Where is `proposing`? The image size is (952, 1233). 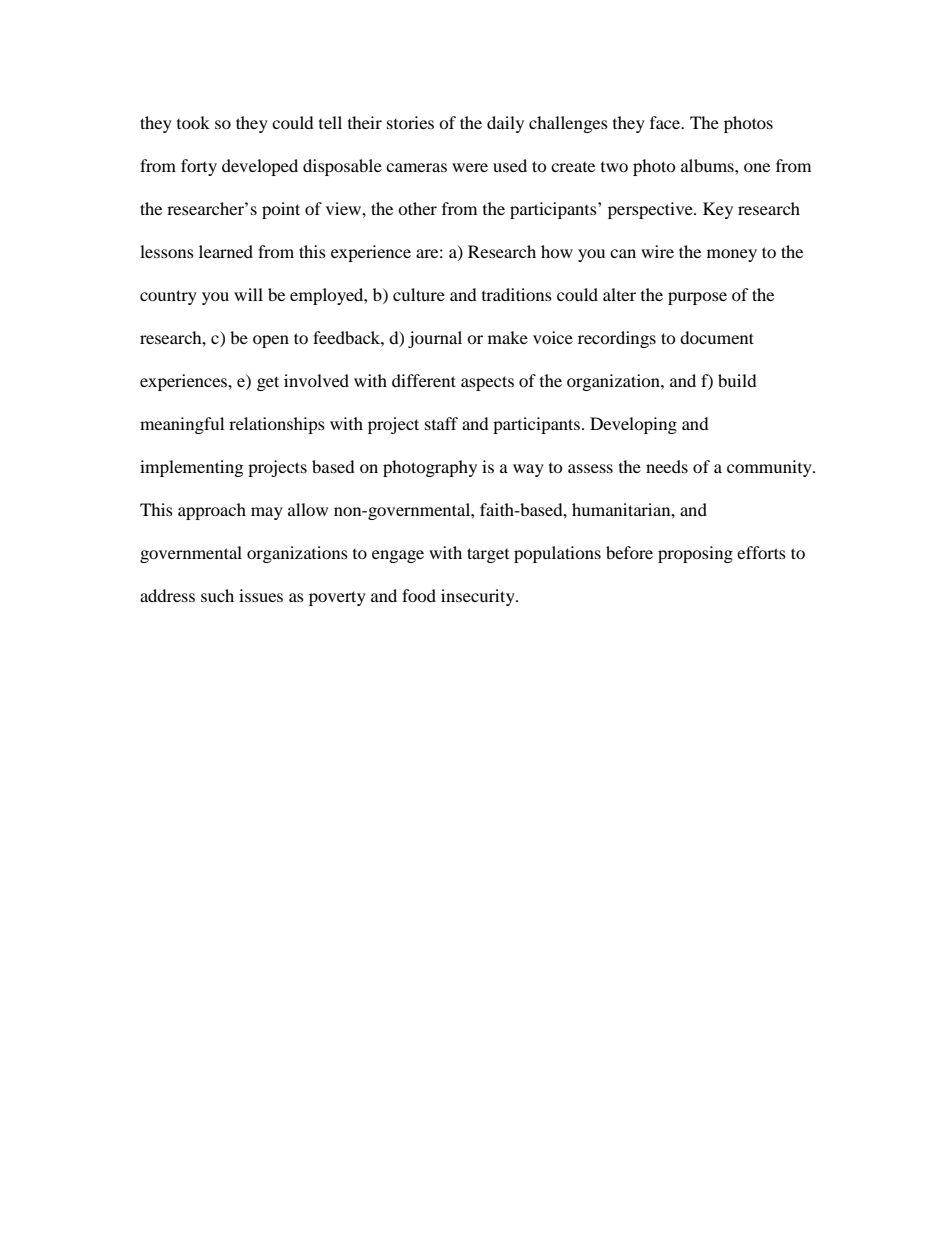
proposing is located at coordinates (695, 554).
